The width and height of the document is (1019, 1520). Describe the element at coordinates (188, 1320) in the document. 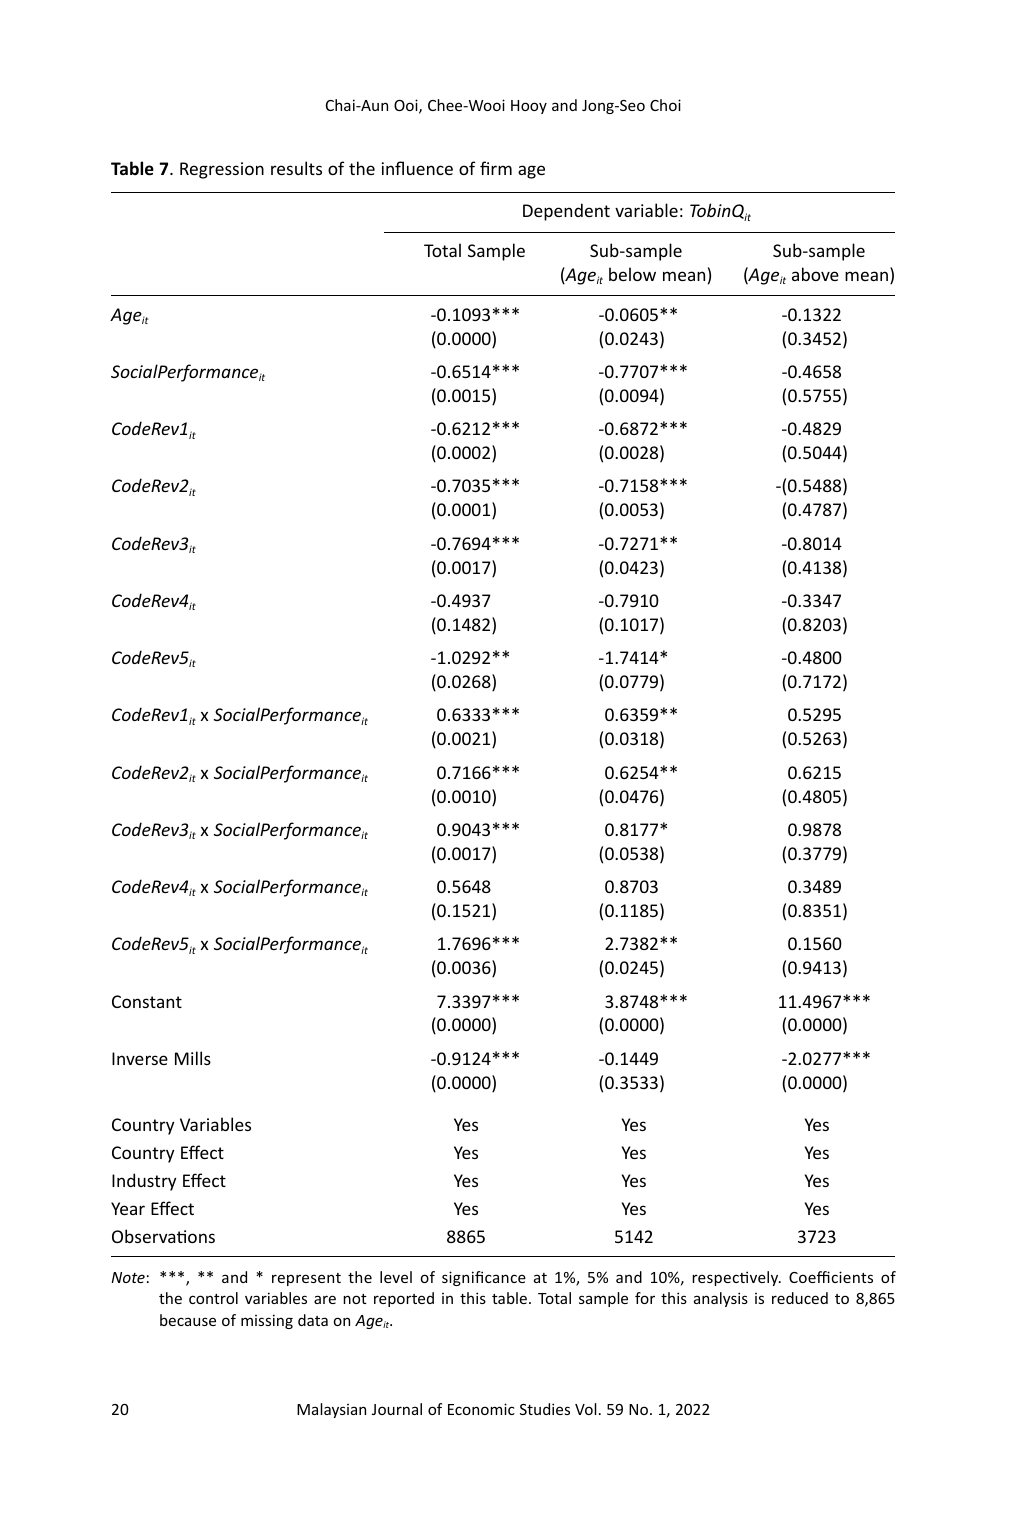

I see `because` at that location.
